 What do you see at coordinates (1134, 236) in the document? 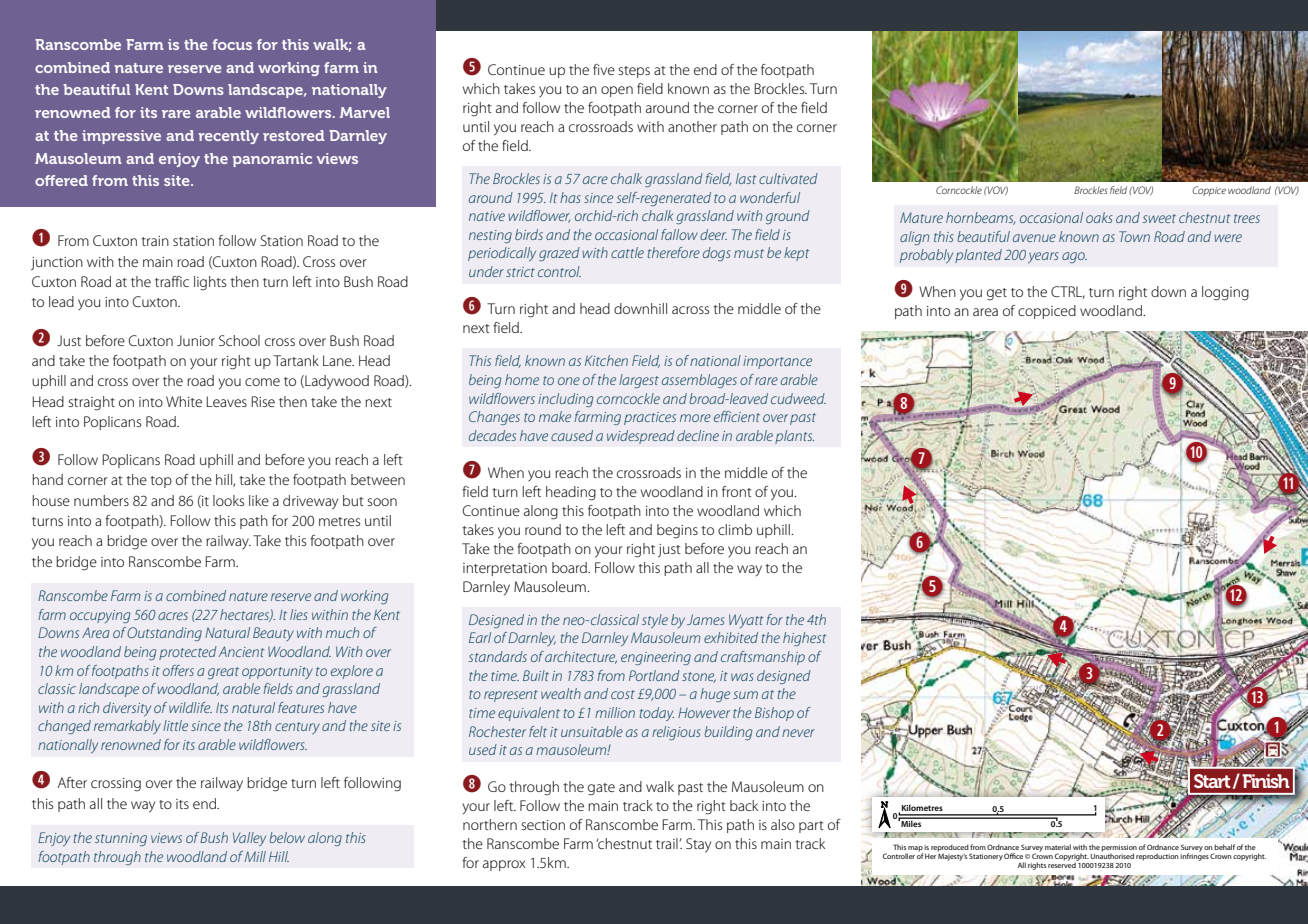
I see `Town` at bounding box center [1134, 236].
